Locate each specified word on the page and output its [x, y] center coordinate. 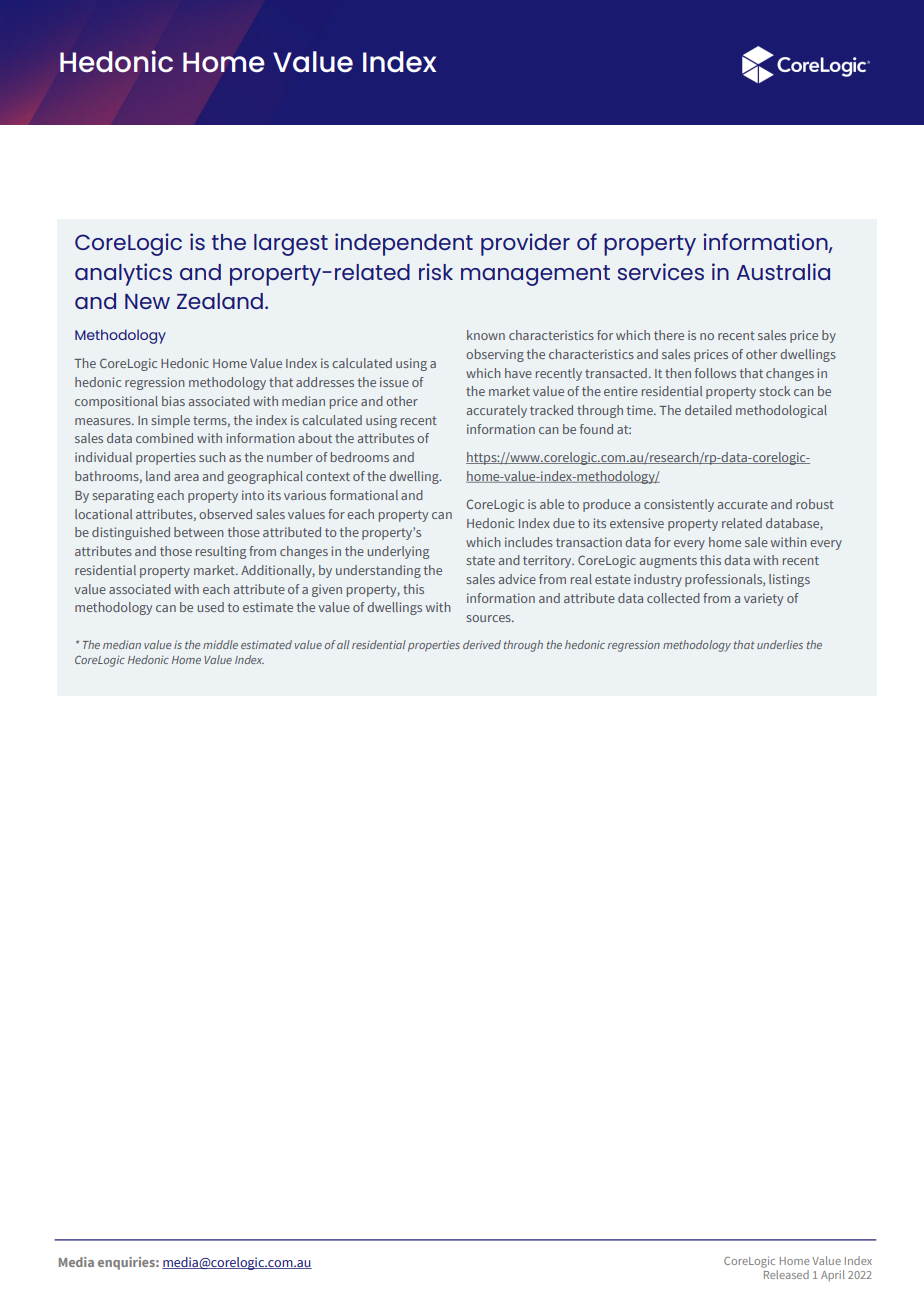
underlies [780, 644]
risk [436, 271]
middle [220, 644]
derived [482, 644]
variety [763, 599]
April [833, 1276]
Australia [783, 271]
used [210, 607]
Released [785, 1273]
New [147, 301]
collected [673, 598]
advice [517, 579]
